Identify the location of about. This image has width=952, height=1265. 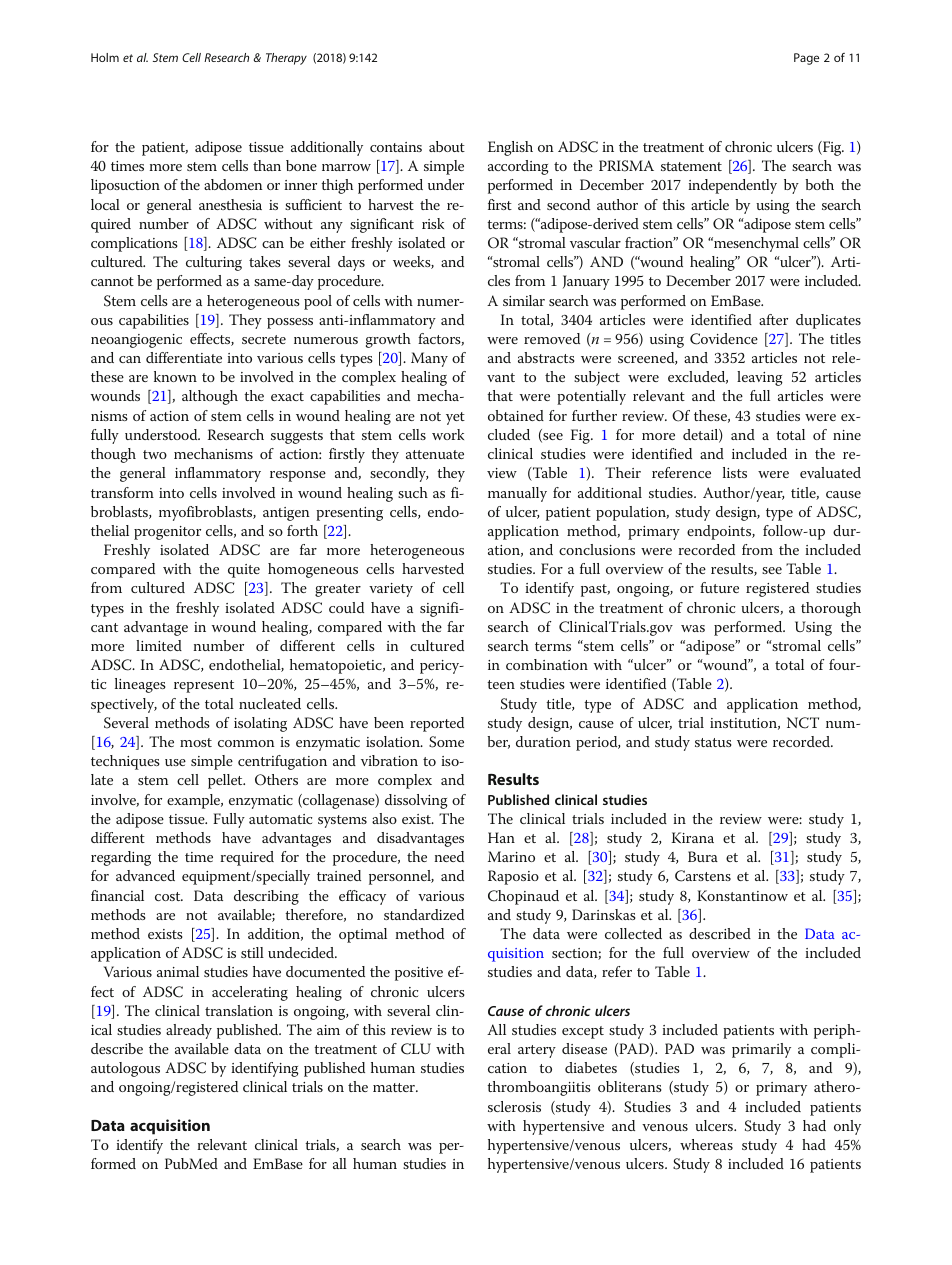
(447, 146).
